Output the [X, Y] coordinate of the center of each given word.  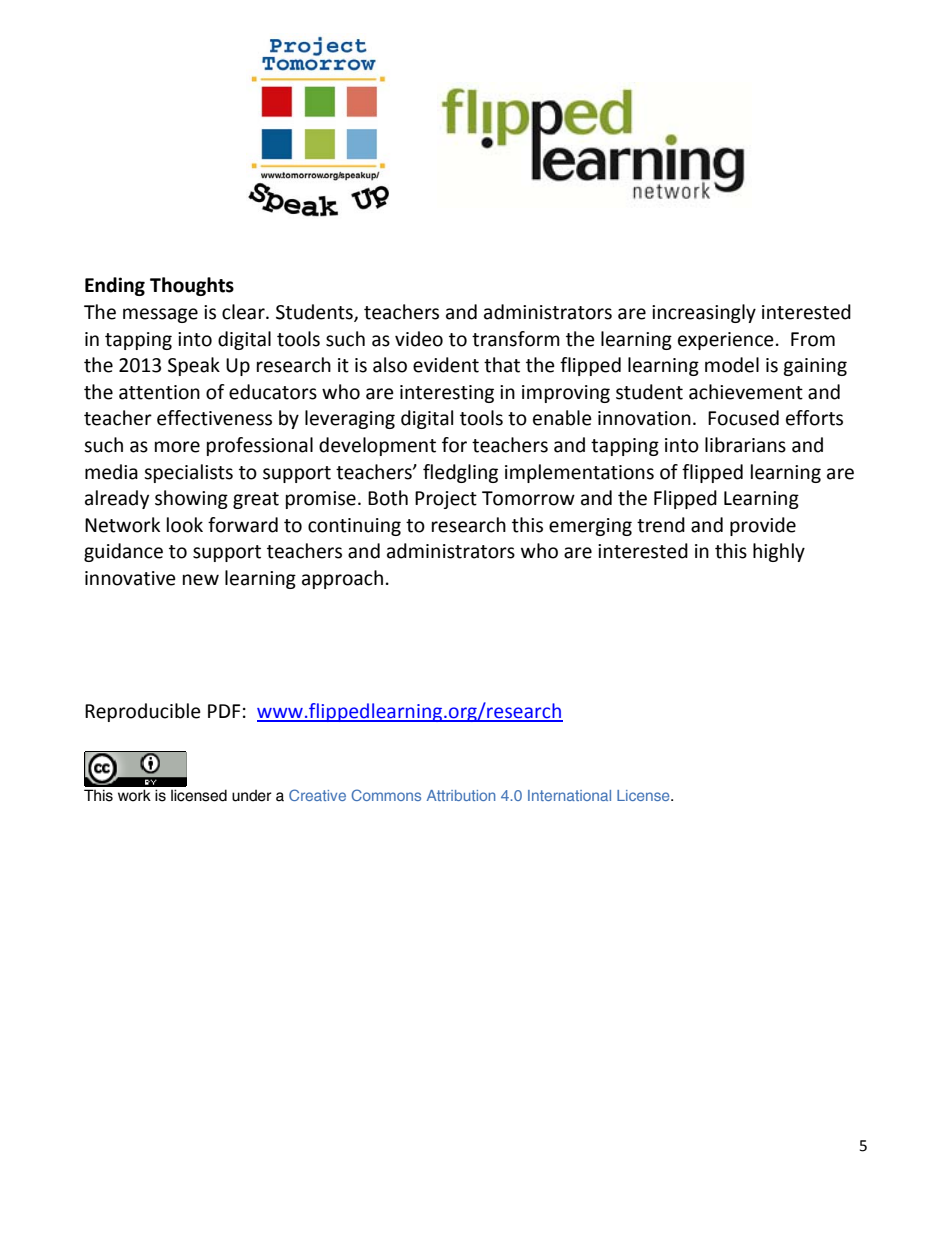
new [201, 580]
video [419, 339]
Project [446, 500]
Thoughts [192, 286]
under [252, 796]
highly [779, 552]
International [569, 795]
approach [342, 579]
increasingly [704, 313]
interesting [447, 394]
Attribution [461, 795]
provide [763, 526]
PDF [224, 711]
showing [191, 499]
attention [159, 392]
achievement [746, 392]
